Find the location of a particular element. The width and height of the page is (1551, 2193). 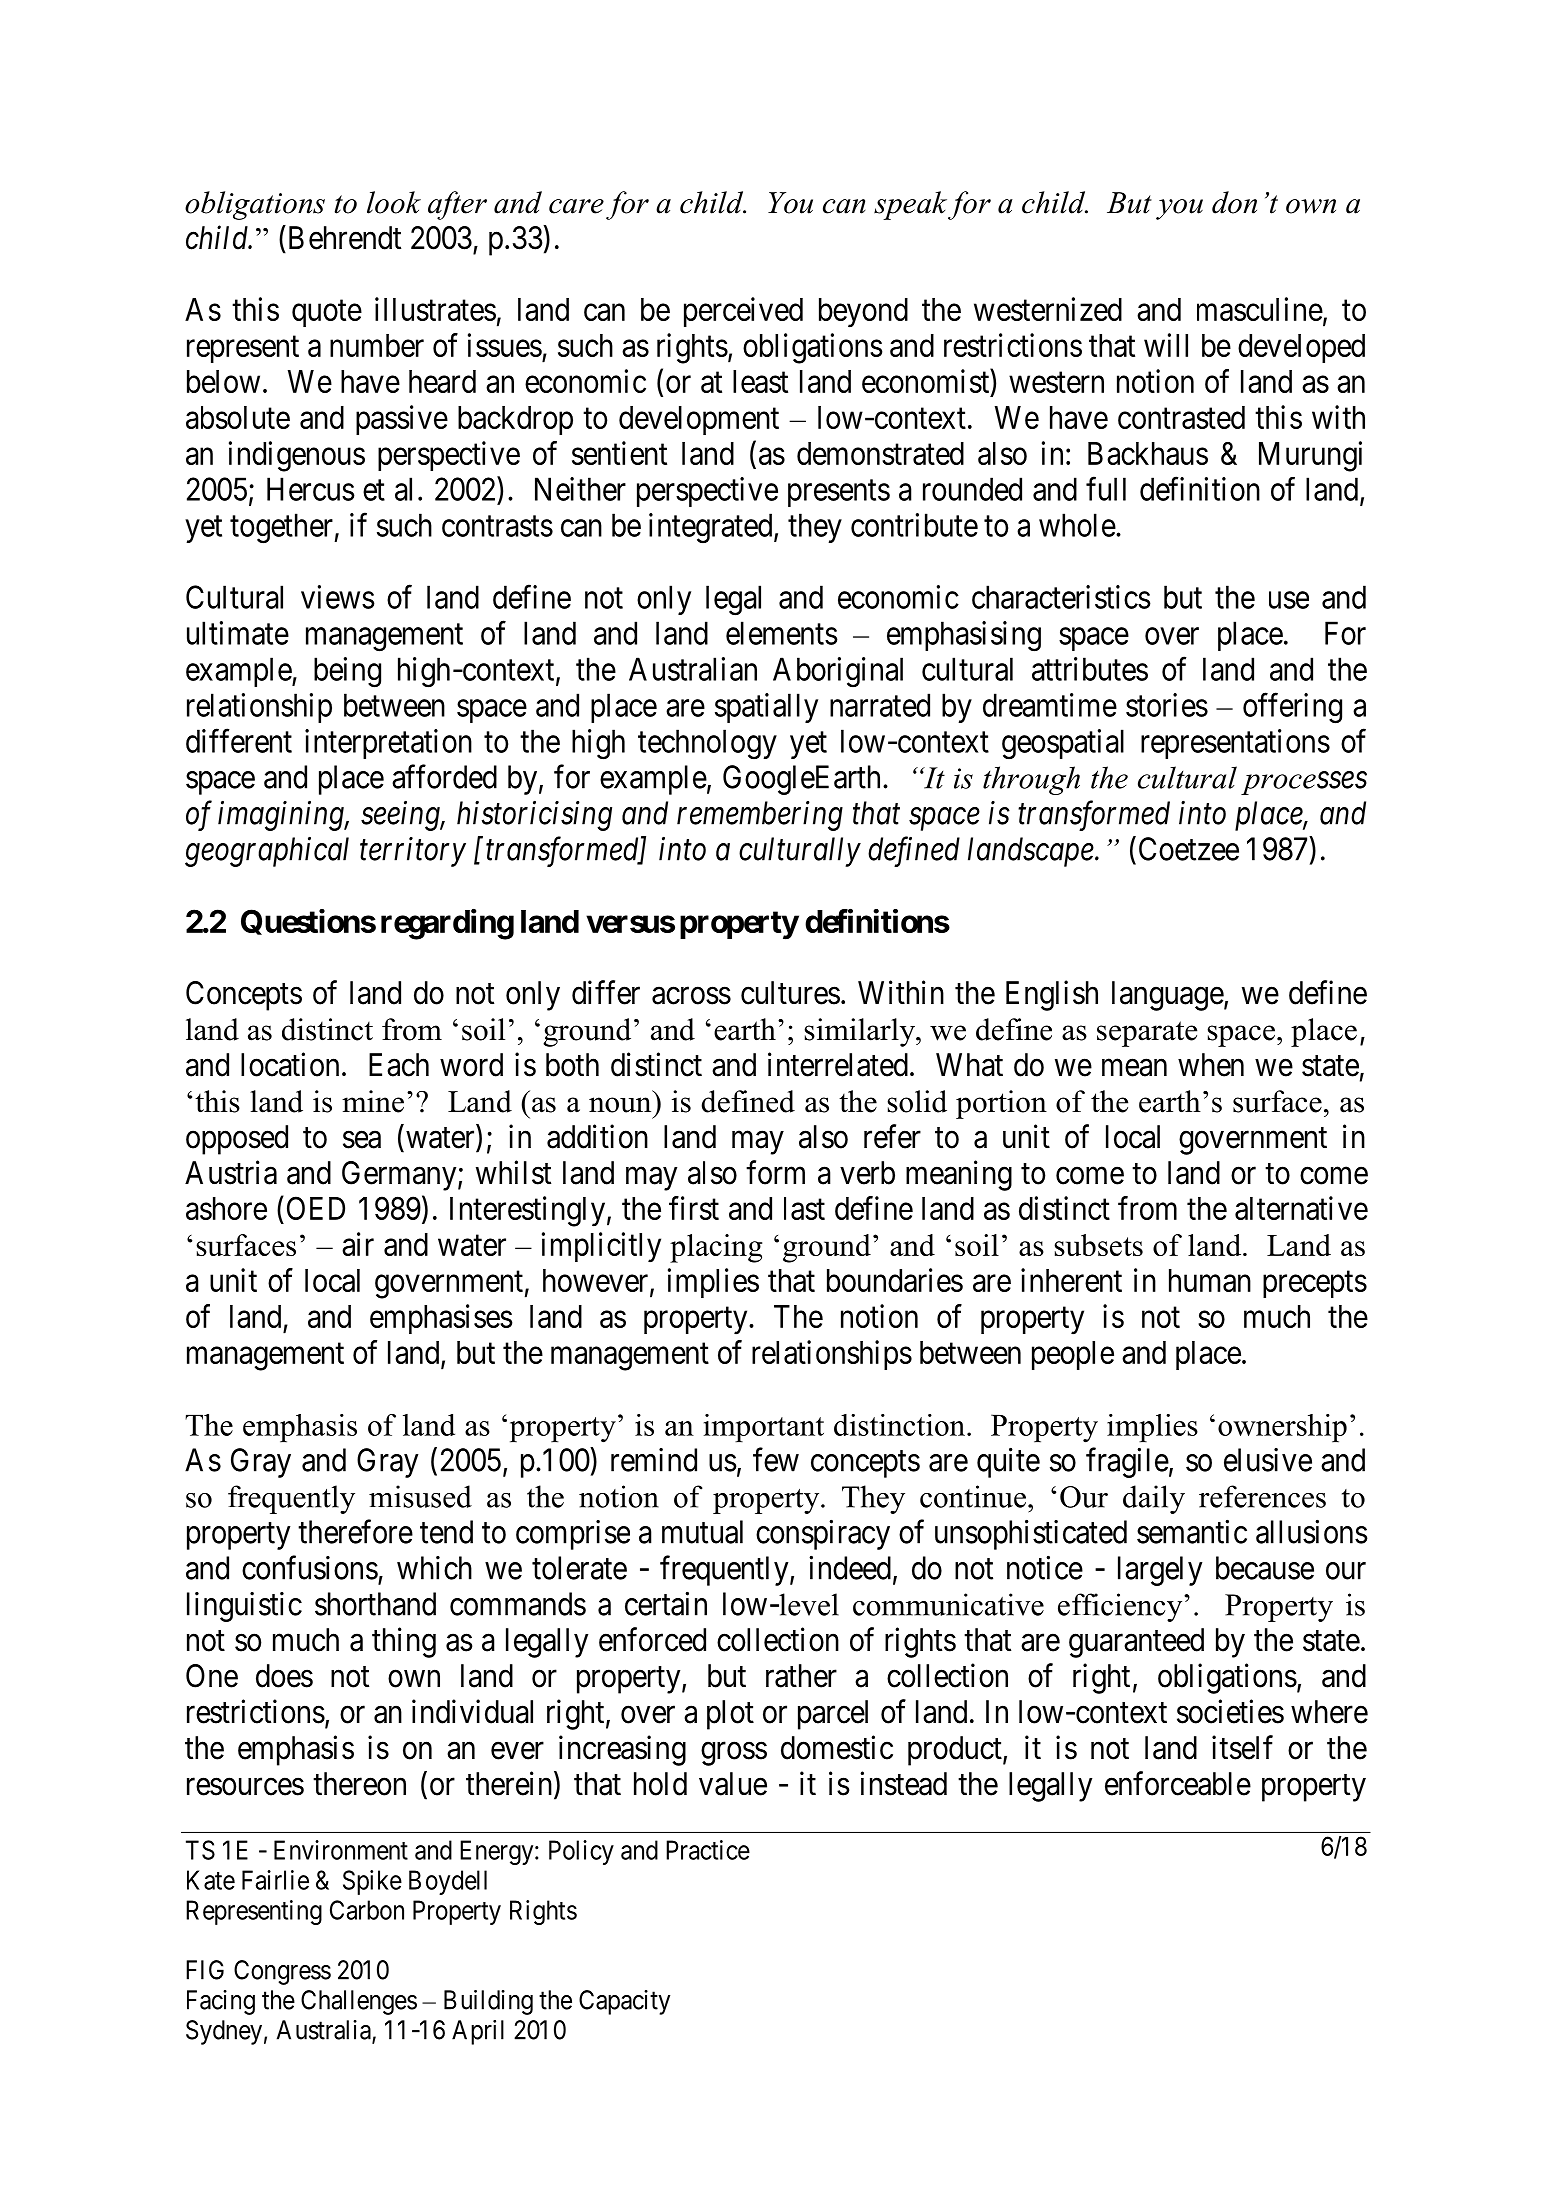

conspiracy is located at coordinates (823, 1535).
